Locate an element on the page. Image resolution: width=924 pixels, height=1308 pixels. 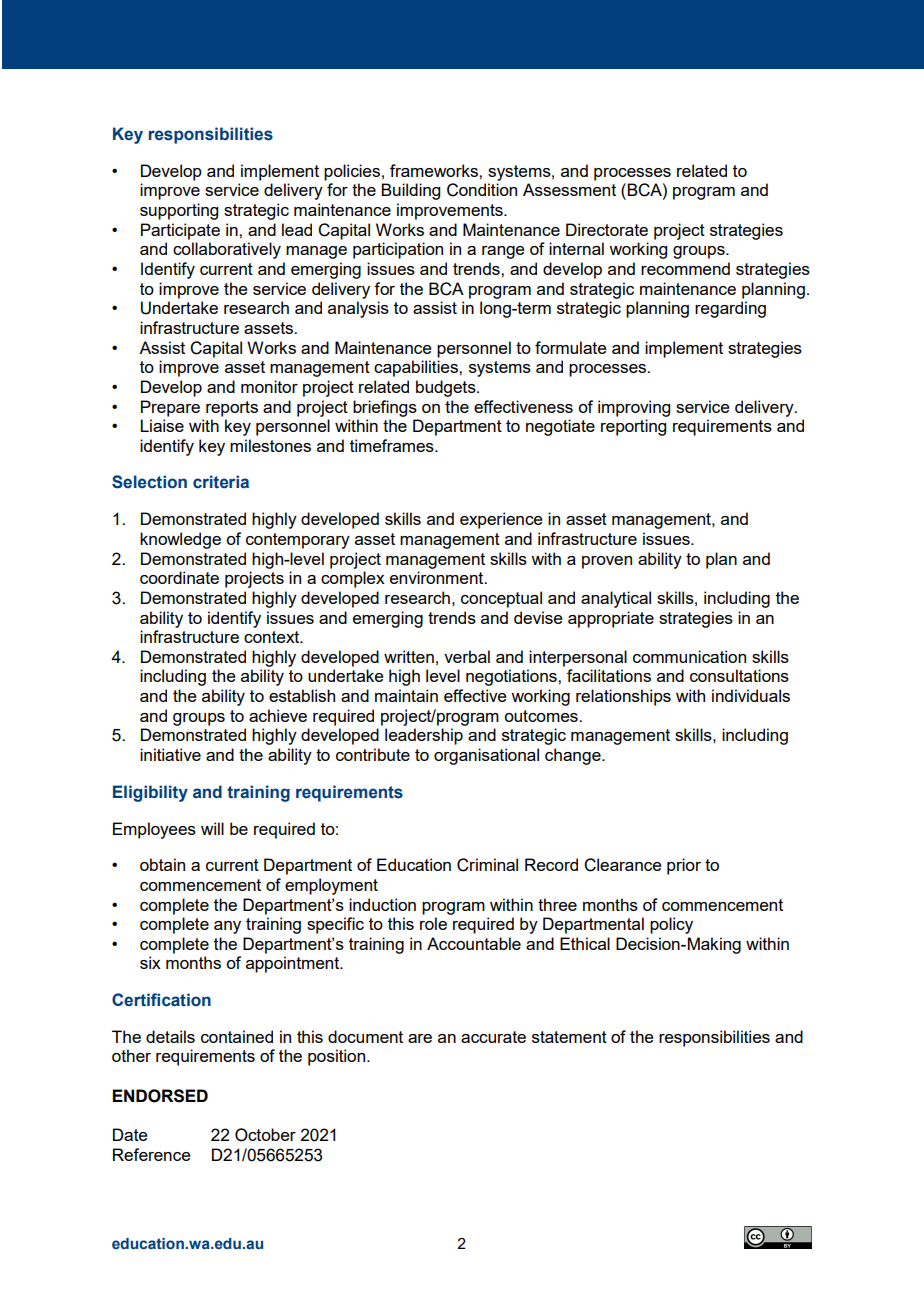
coordinate is located at coordinates (179, 577).
